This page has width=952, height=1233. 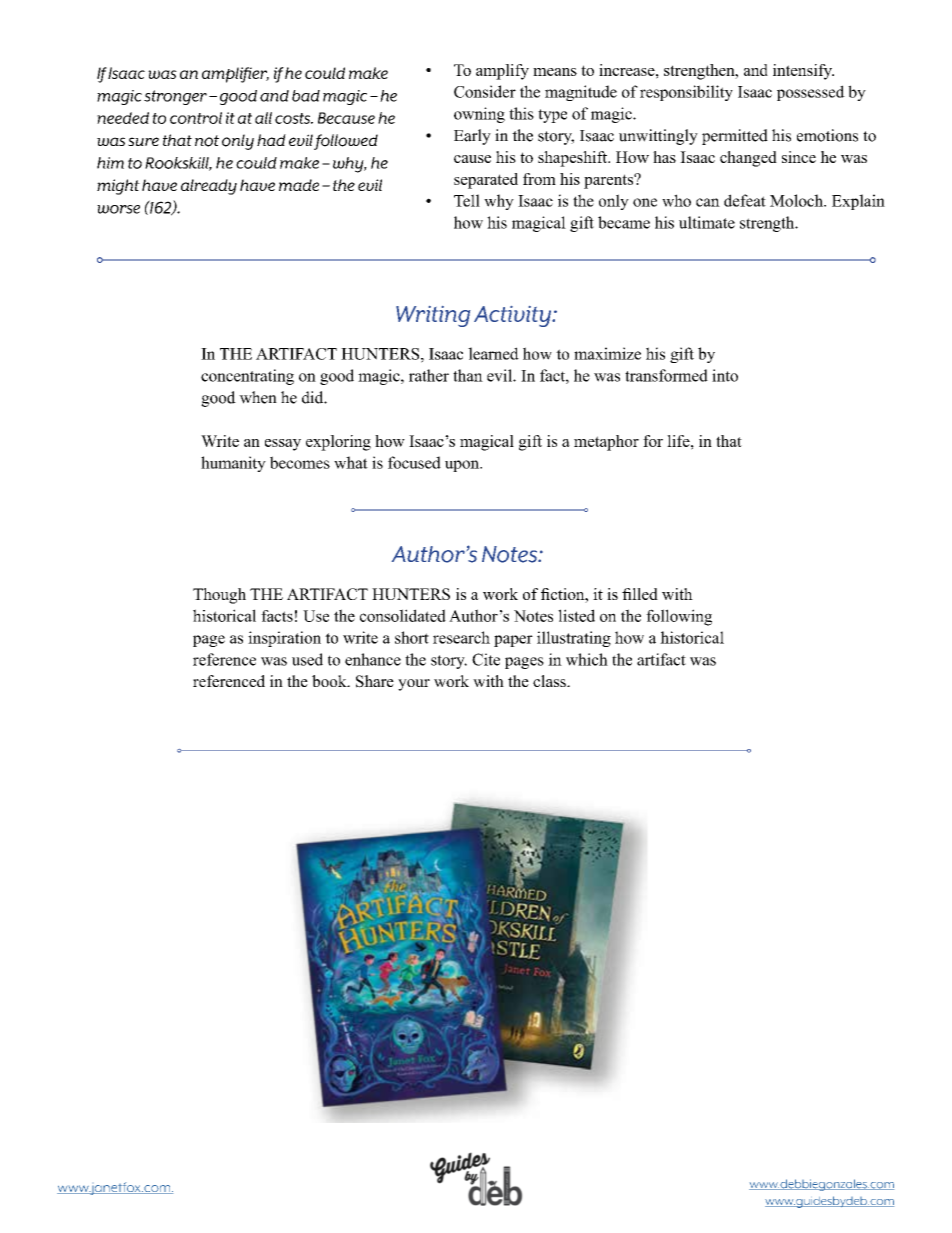 I want to click on inspiration, so click(x=284, y=639).
